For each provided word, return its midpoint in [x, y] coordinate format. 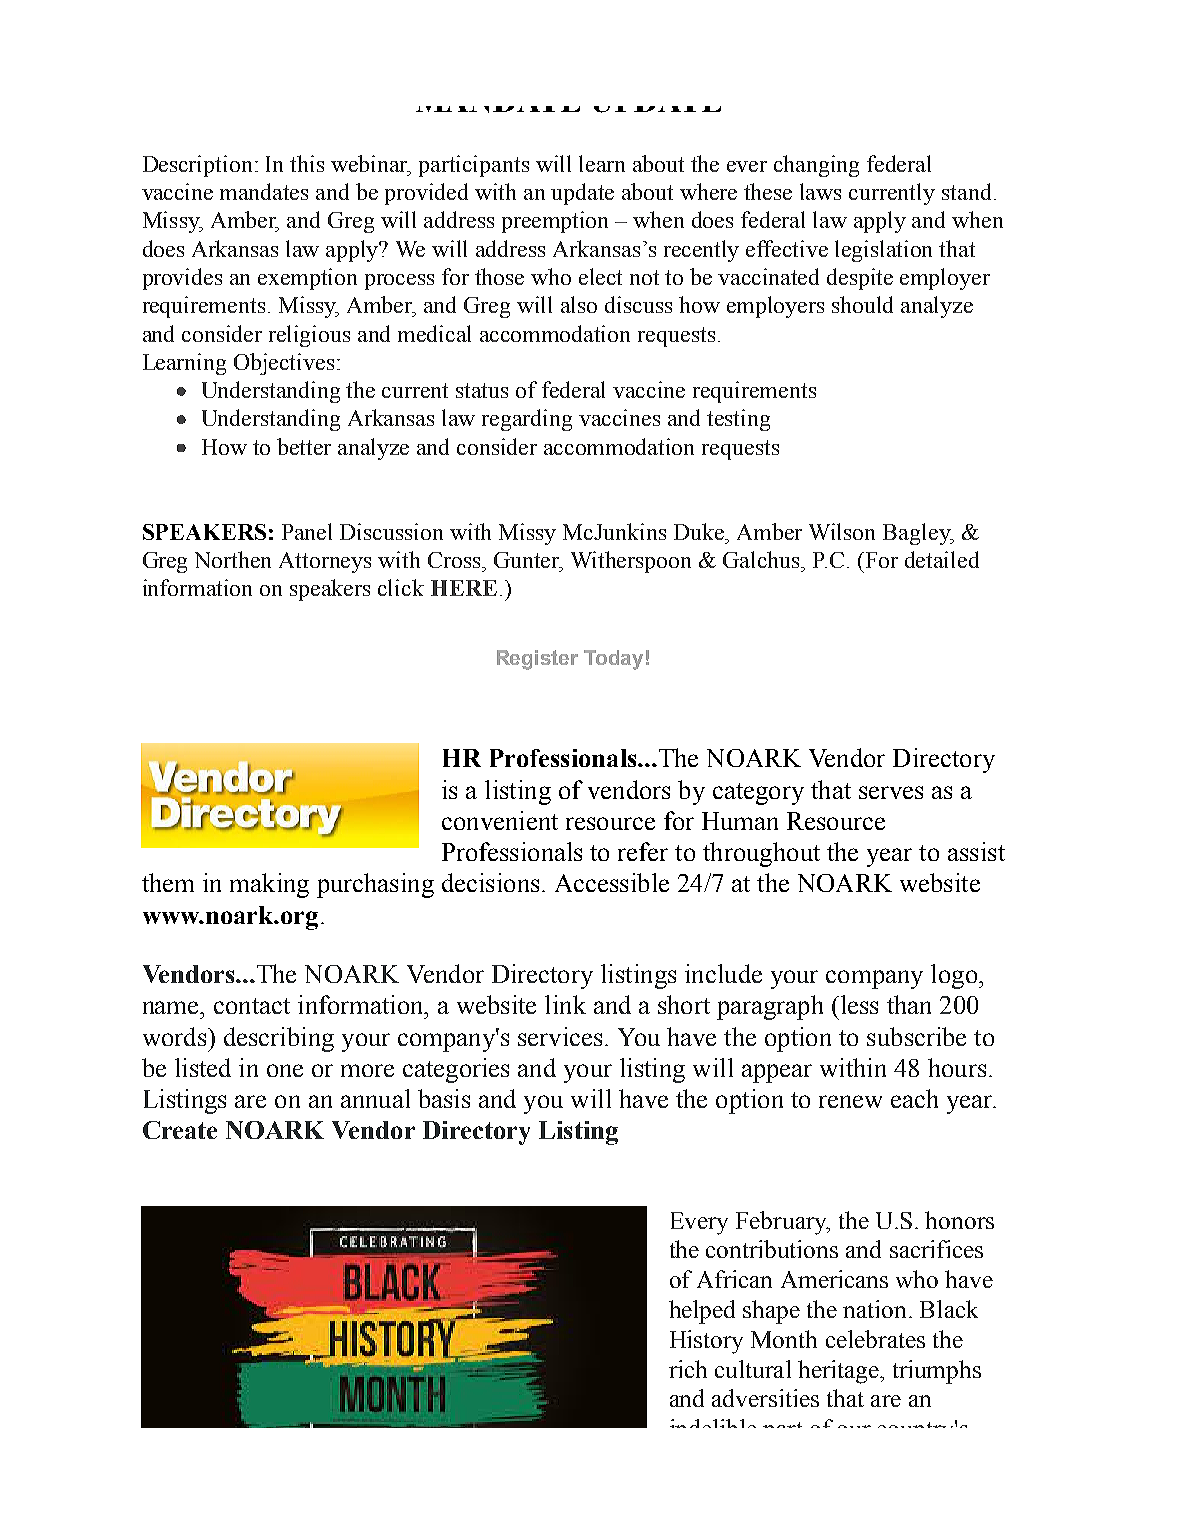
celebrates [875, 1339]
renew [850, 1101]
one [285, 1070]
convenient [500, 820]
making [269, 885]
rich [688, 1369]
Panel [307, 531]
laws [820, 191]
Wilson [842, 531]
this [307, 163]
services [560, 1036]
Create [180, 1130]
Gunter [528, 561]
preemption [555, 222]
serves [891, 792]
